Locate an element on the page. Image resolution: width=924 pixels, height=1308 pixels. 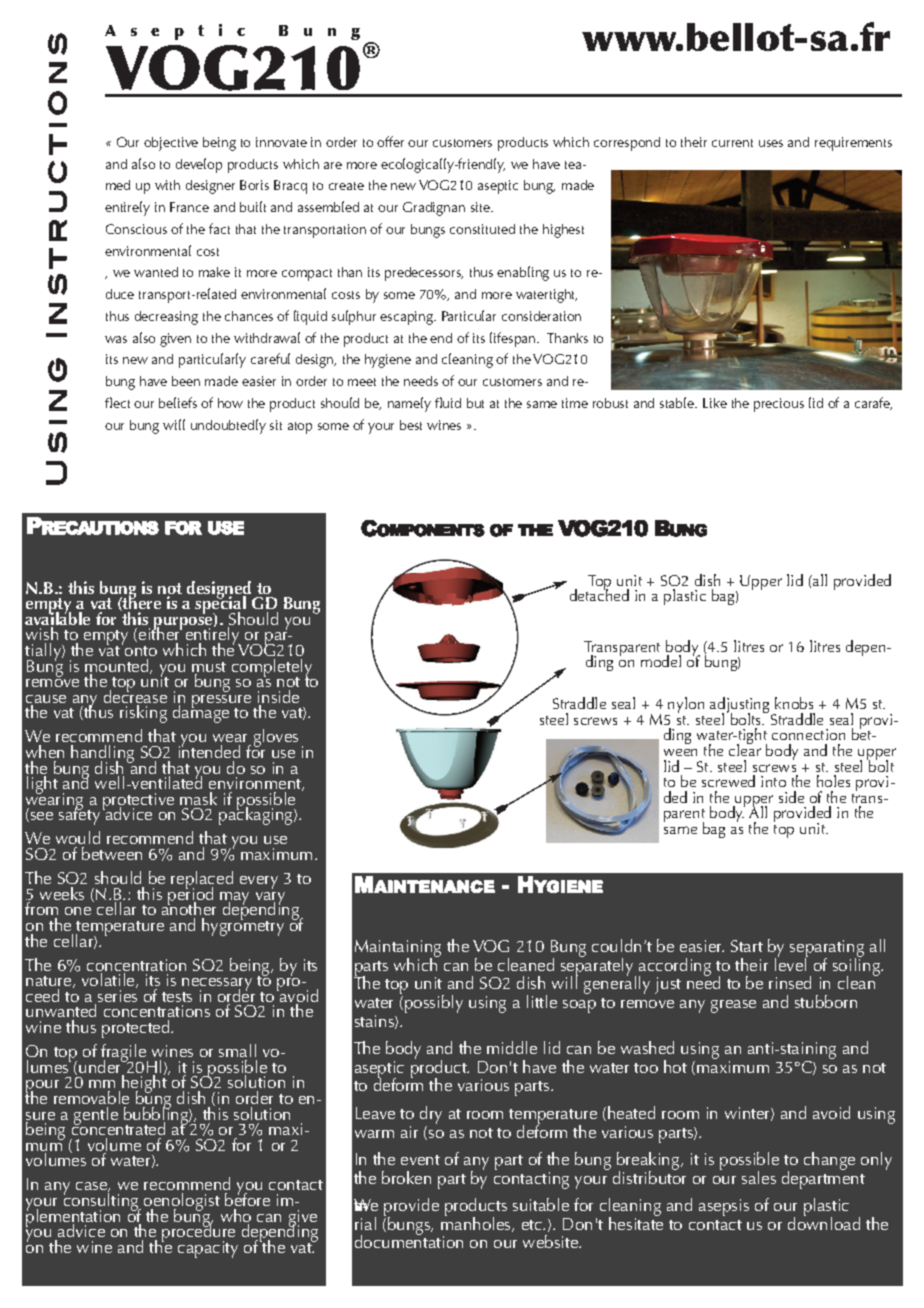
uses is located at coordinates (771, 143).
